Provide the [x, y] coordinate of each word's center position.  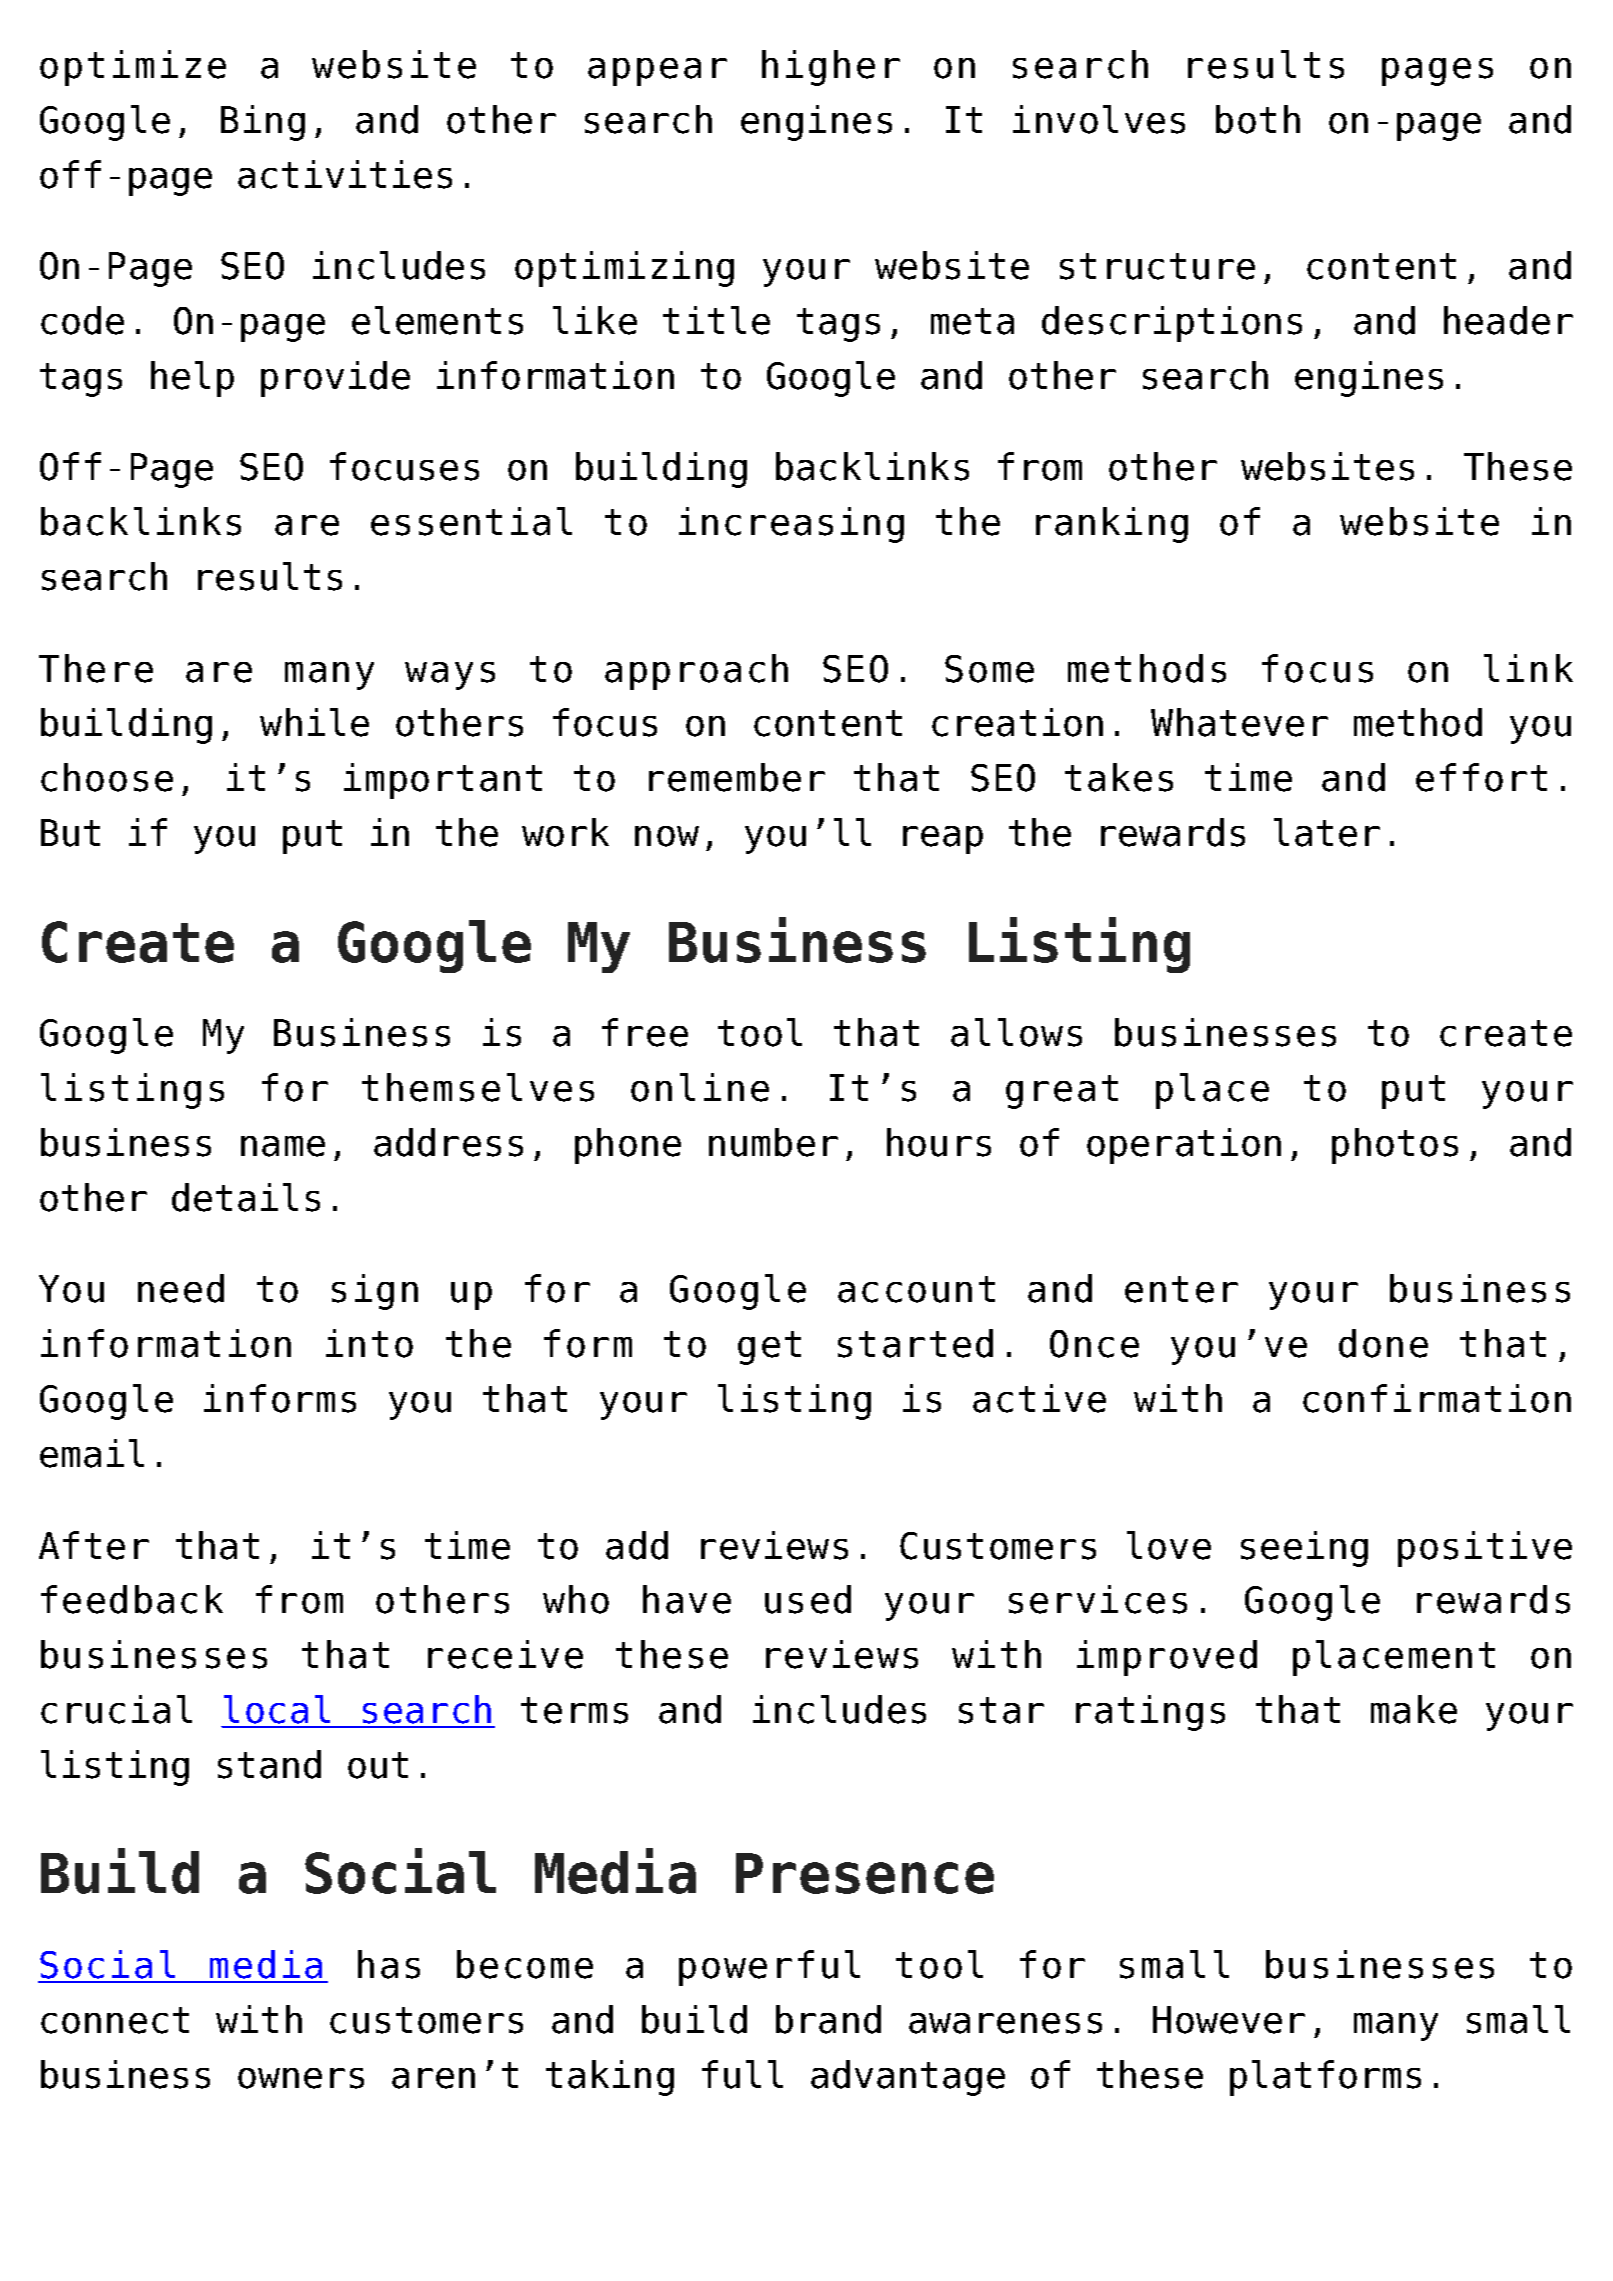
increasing [791, 525]
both [1258, 119]
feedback [132, 1599]
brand [828, 2019]
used [808, 1599]
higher [831, 68]
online [700, 1087]
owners [301, 2078]
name [283, 1146]
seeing [1304, 1549]
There [96, 668]
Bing [263, 123]
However [1229, 2020]
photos [1395, 1146]
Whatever [1239, 722]
